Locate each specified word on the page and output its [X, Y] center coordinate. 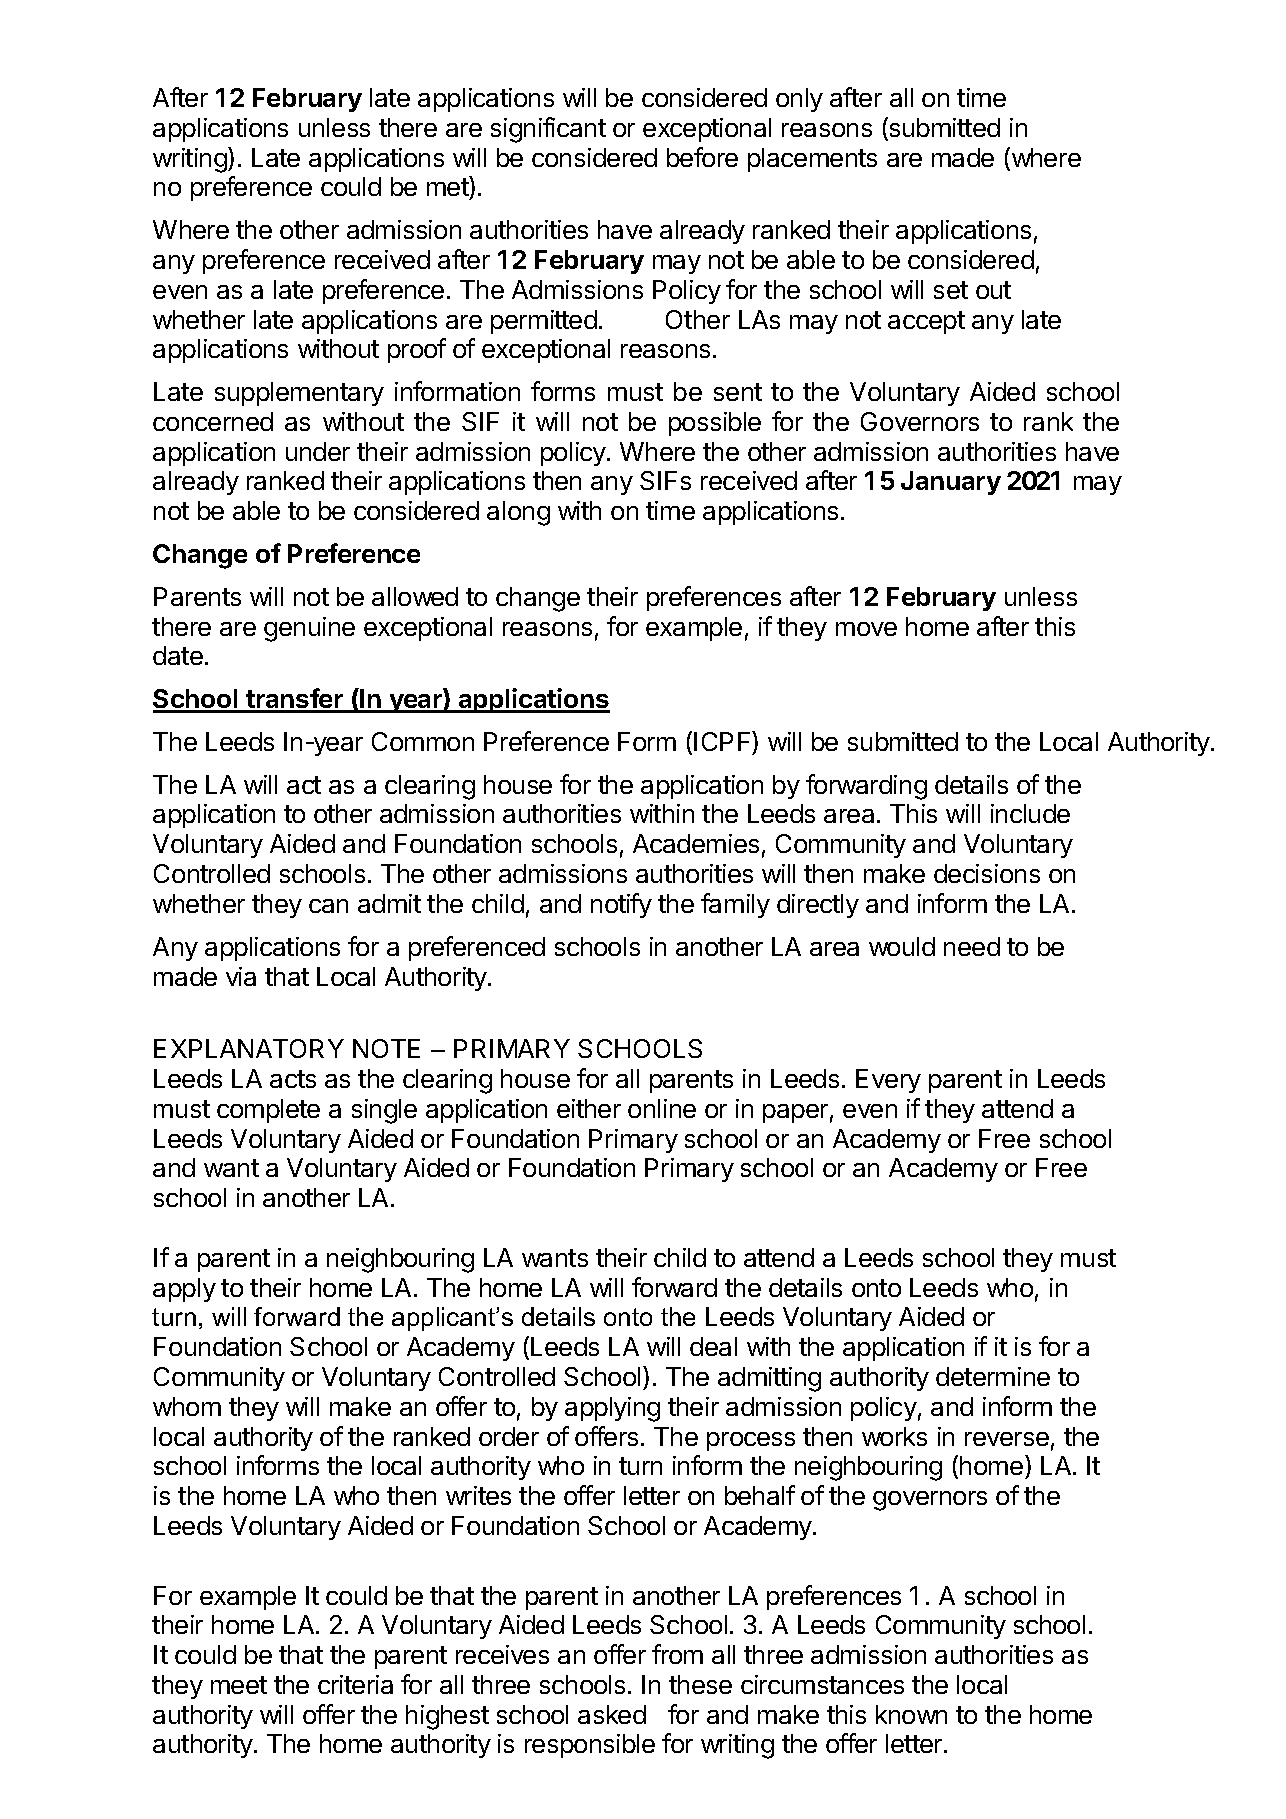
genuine [309, 629]
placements [812, 160]
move [866, 629]
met [448, 189]
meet [239, 1685]
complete [268, 1111]
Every [888, 1081]
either [589, 1108]
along [518, 513]
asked [612, 1714]
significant [548, 130]
